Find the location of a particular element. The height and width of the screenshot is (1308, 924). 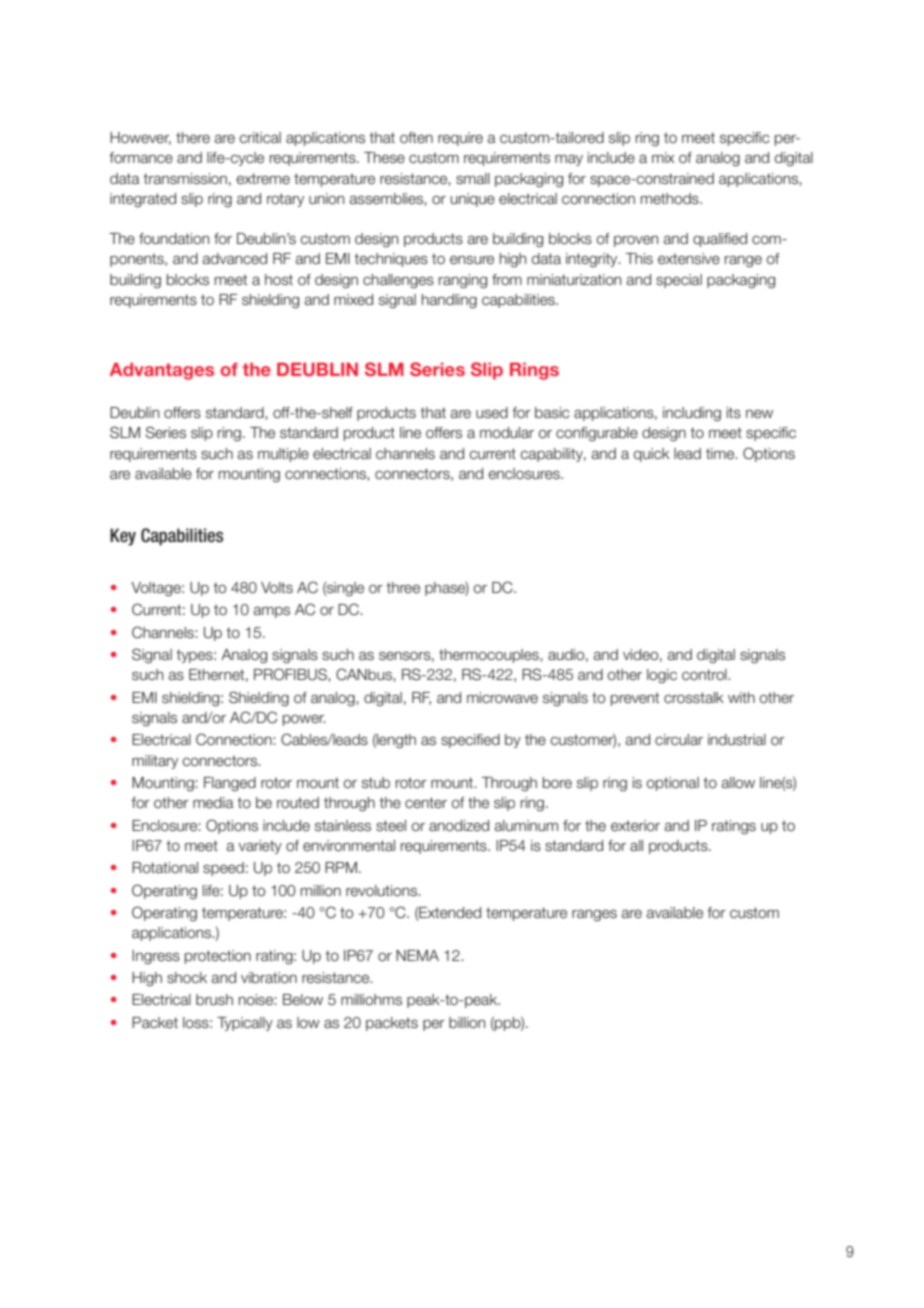

brush is located at coordinates (214, 1000).
